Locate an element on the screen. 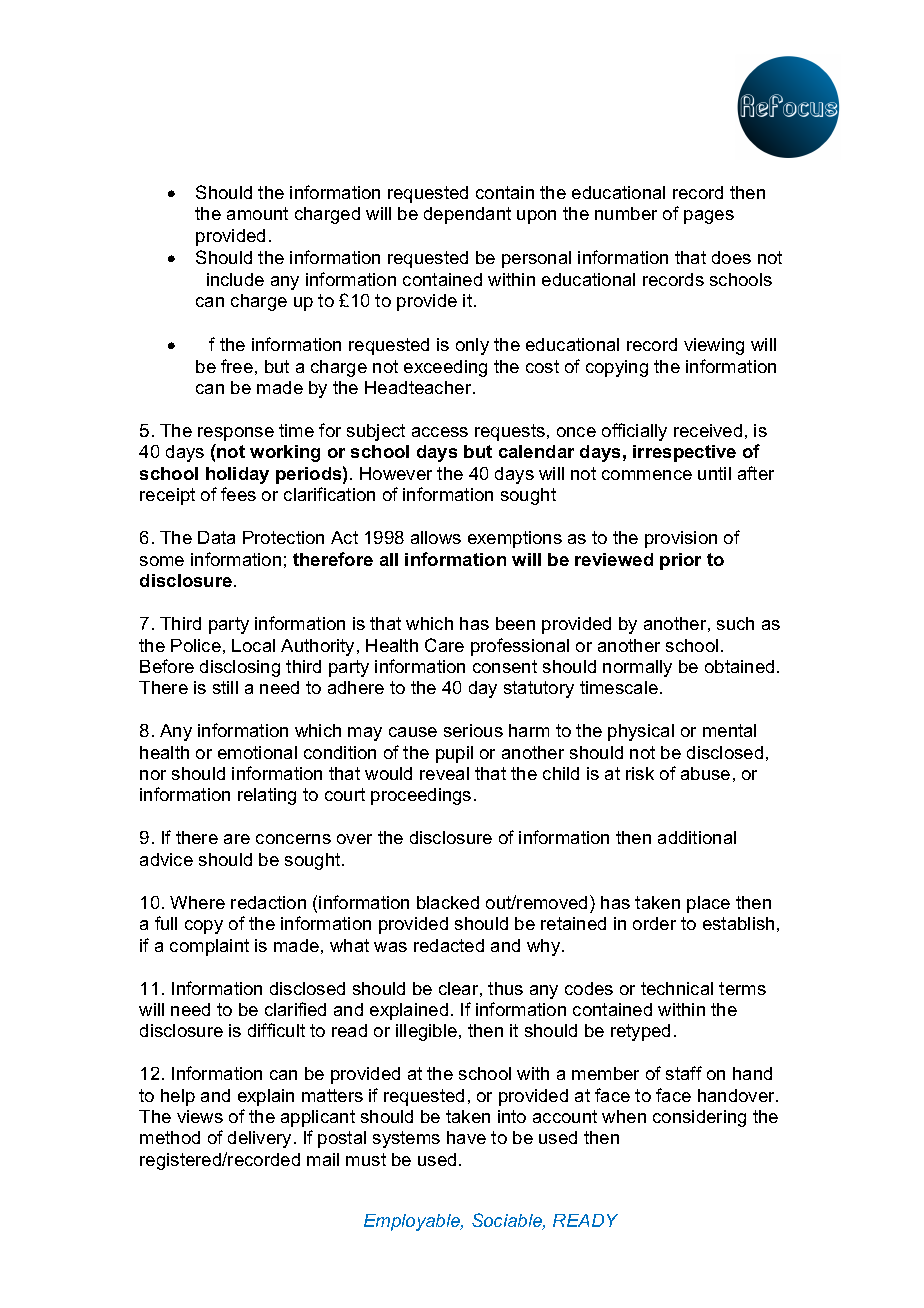  dependant is located at coordinates (467, 215).
